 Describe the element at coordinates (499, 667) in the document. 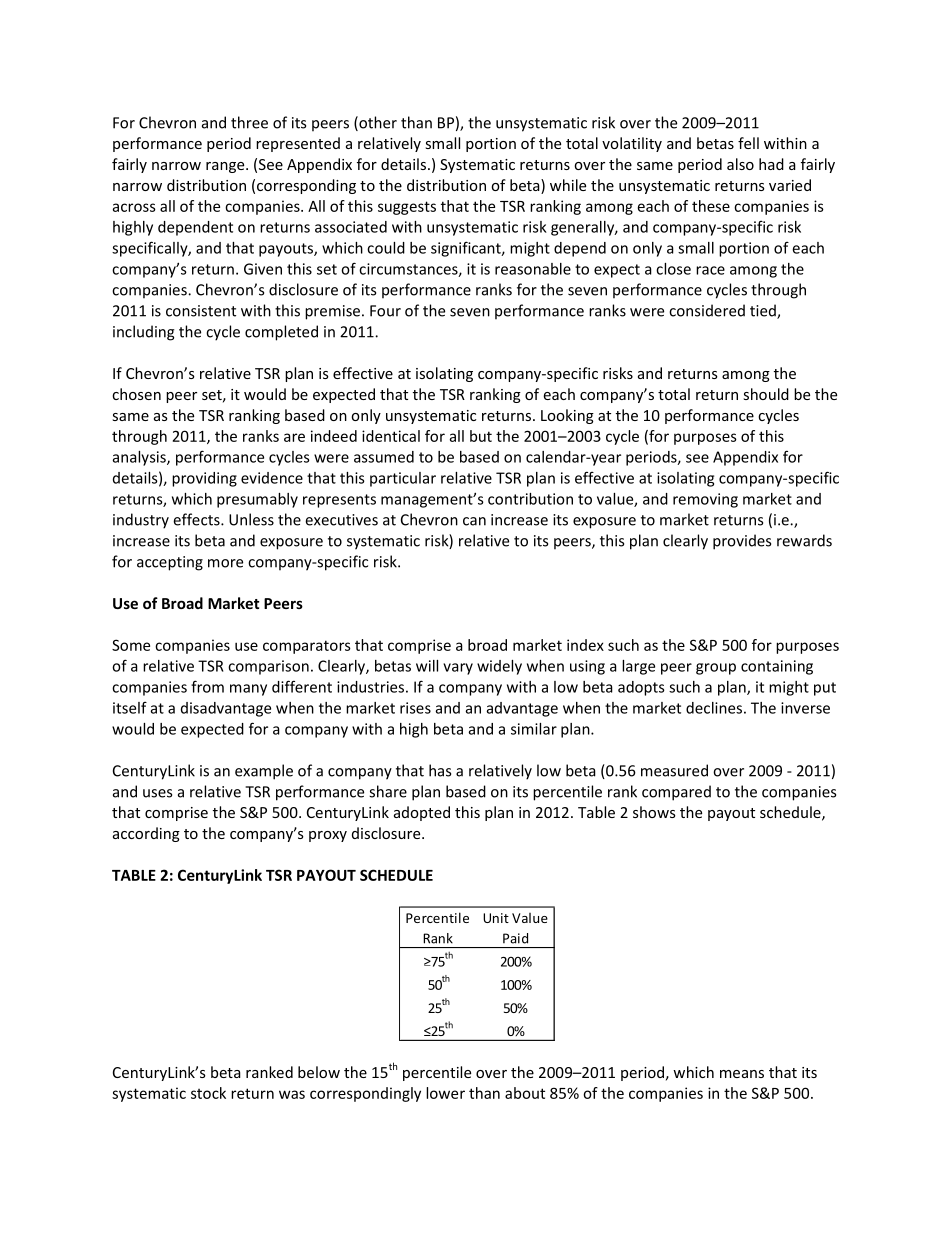

I see `widely` at that location.
